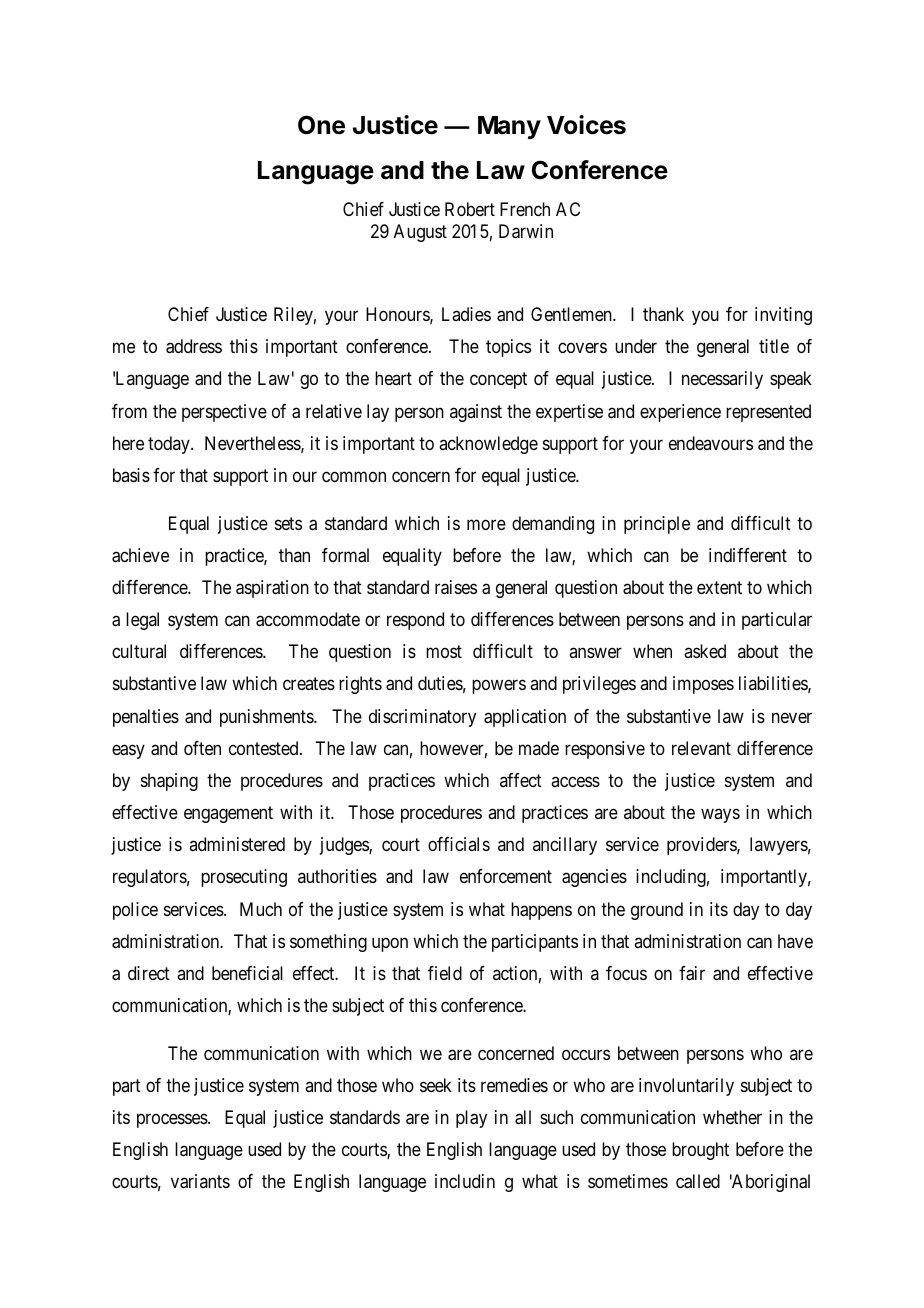 The image size is (924, 1308). What do you see at coordinates (722, 380) in the image?
I see `necessarily` at bounding box center [722, 380].
